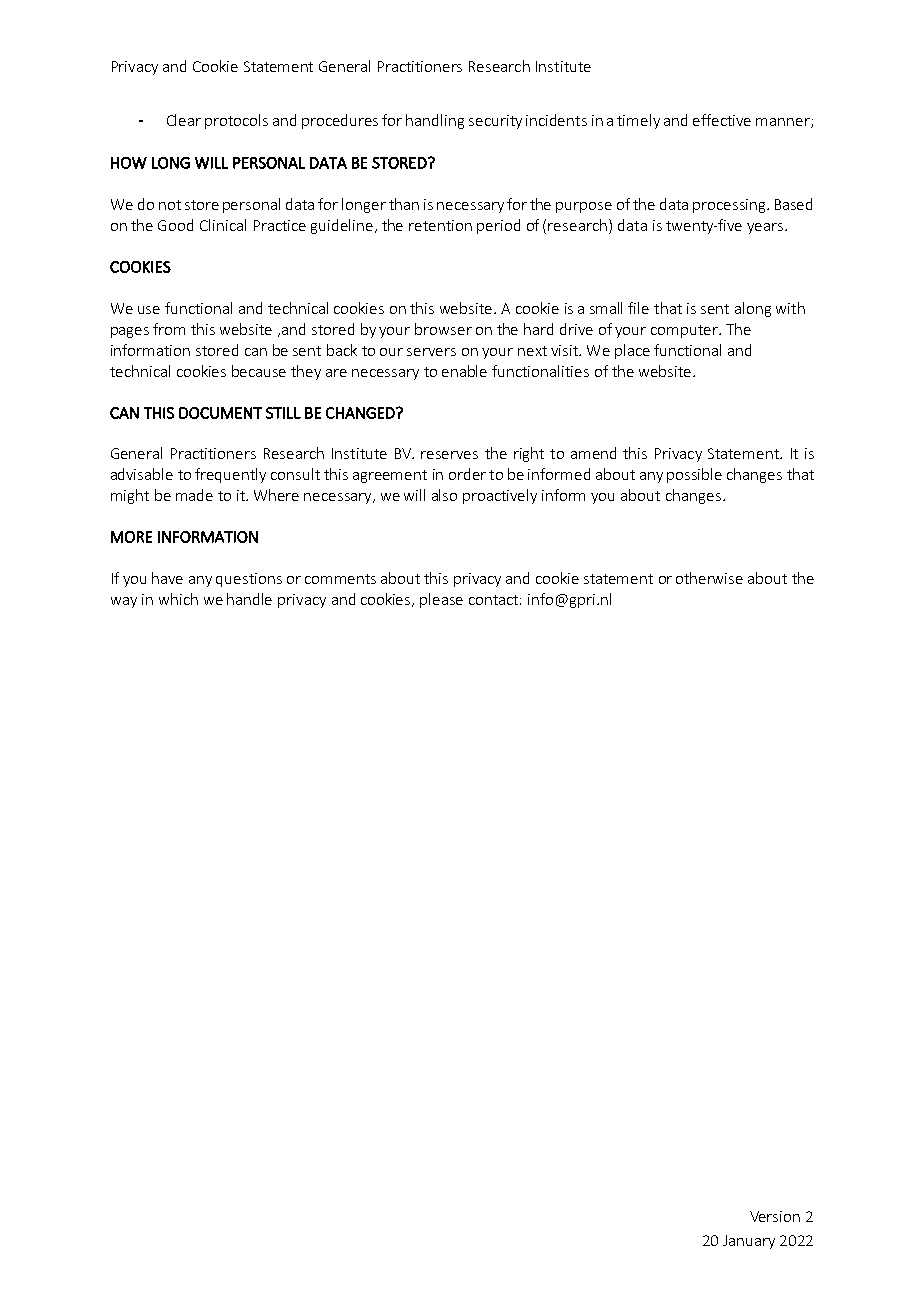 This image has width=924, height=1308. Describe the element at coordinates (435, 121) in the image. I see `handling` at that location.
